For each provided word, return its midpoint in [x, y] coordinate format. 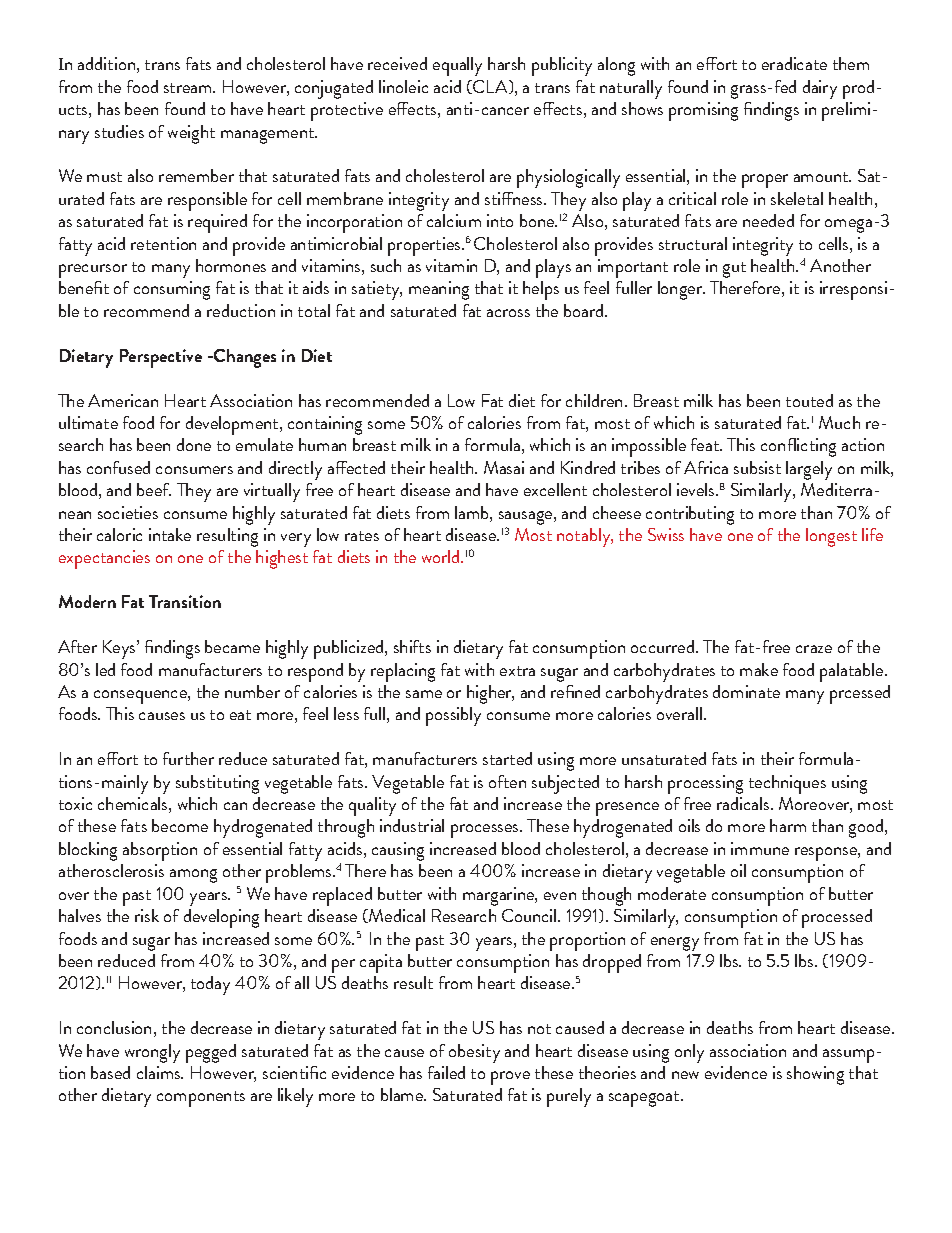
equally [457, 66]
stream [189, 88]
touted [809, 400]
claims [160, 1072]
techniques [787, 784]
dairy [820, 89]
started [507, 758]
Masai [504, 467]
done [194, 444]
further [188, 758]
